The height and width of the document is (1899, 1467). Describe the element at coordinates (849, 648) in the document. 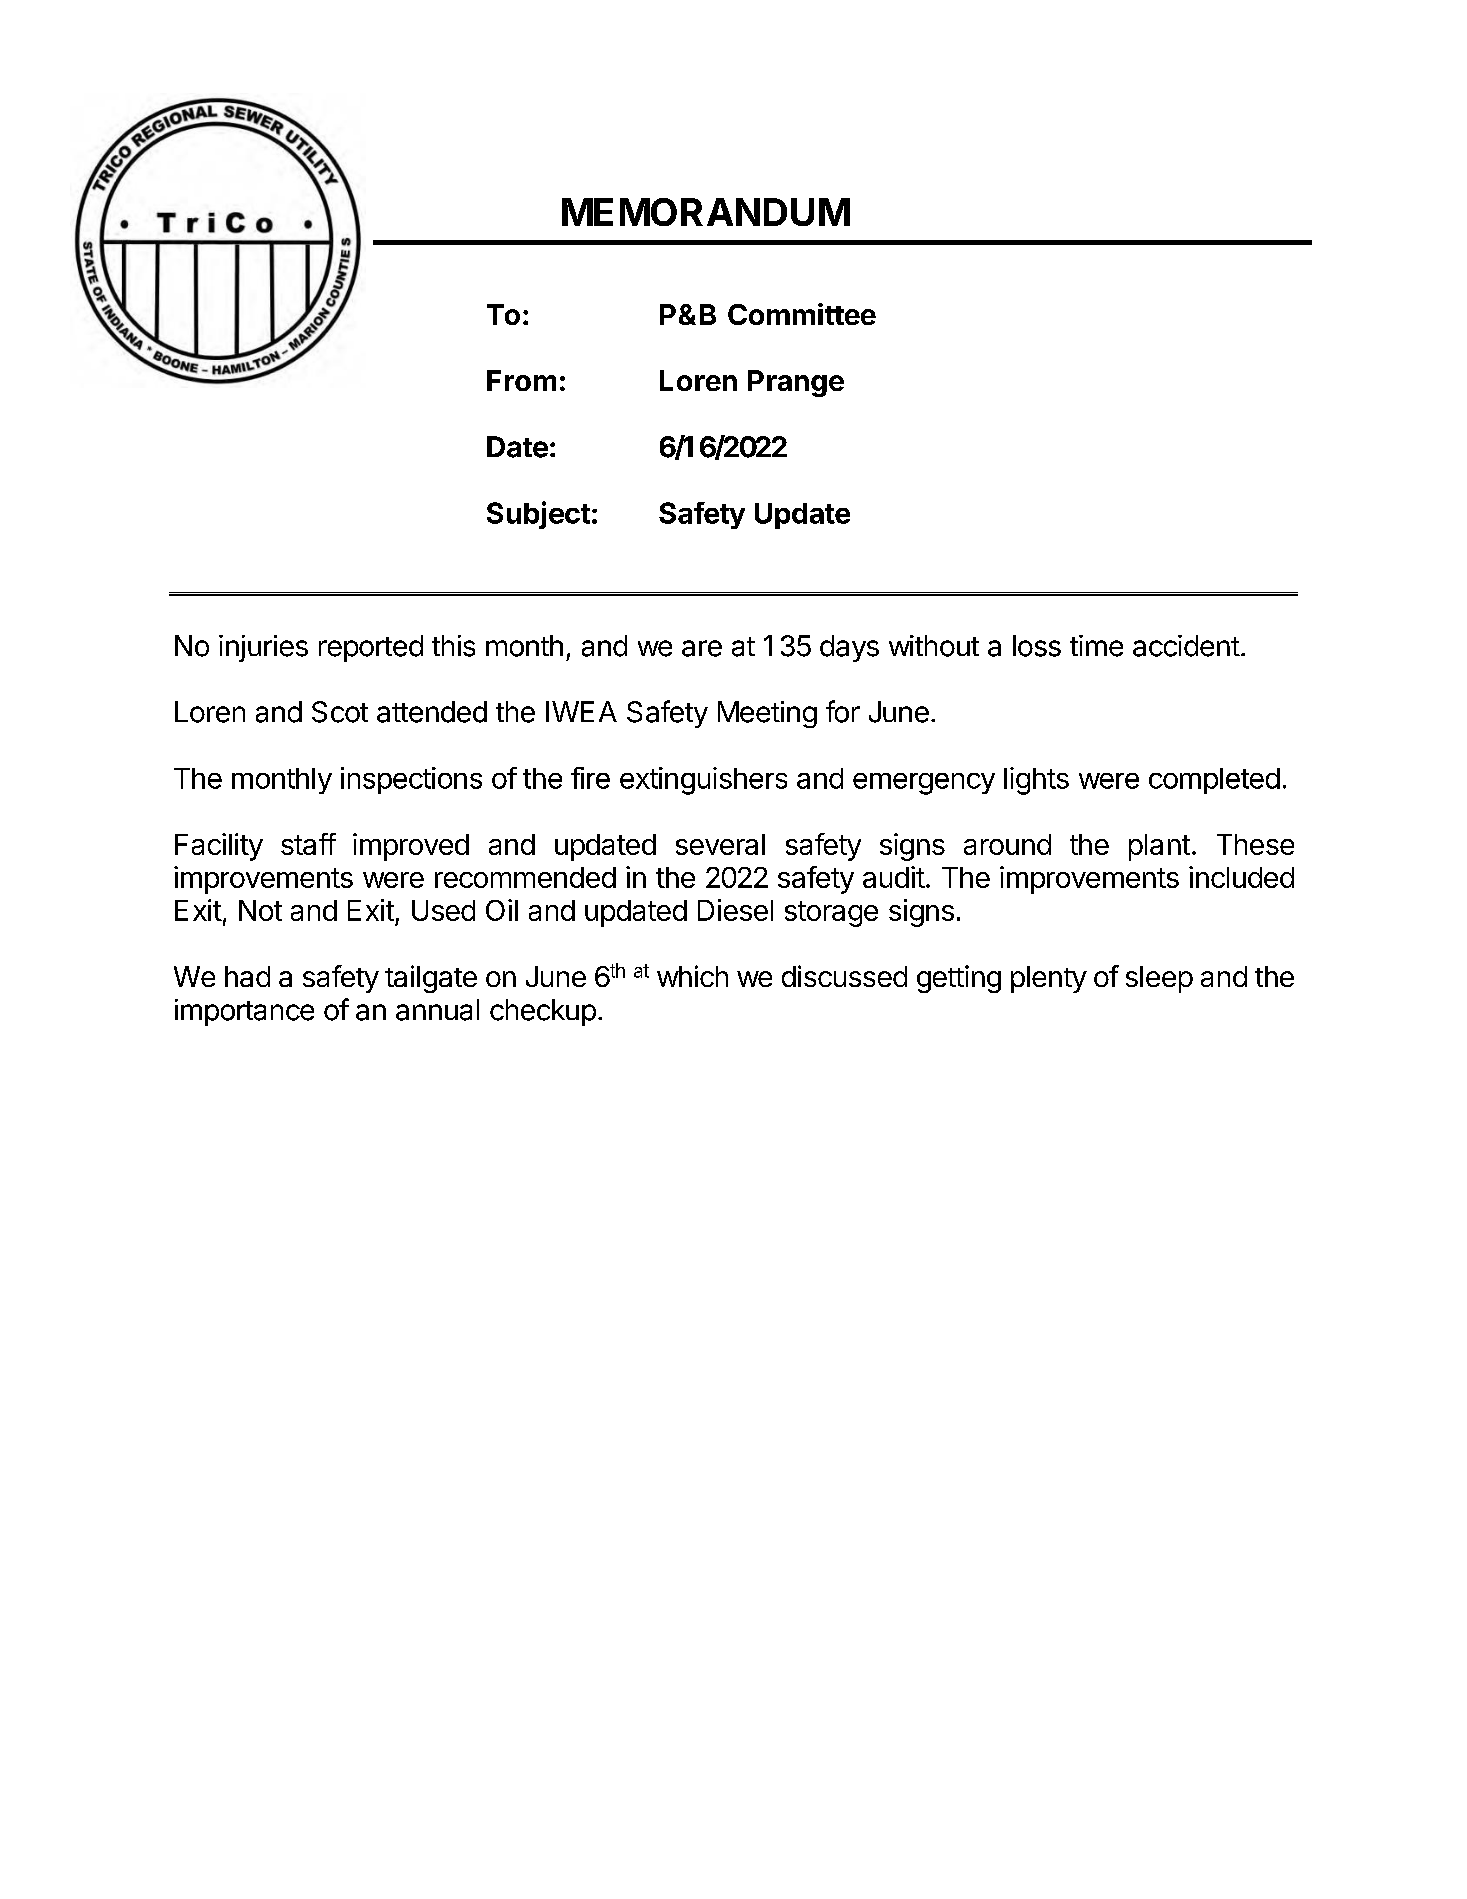

I see `days` at that location.
